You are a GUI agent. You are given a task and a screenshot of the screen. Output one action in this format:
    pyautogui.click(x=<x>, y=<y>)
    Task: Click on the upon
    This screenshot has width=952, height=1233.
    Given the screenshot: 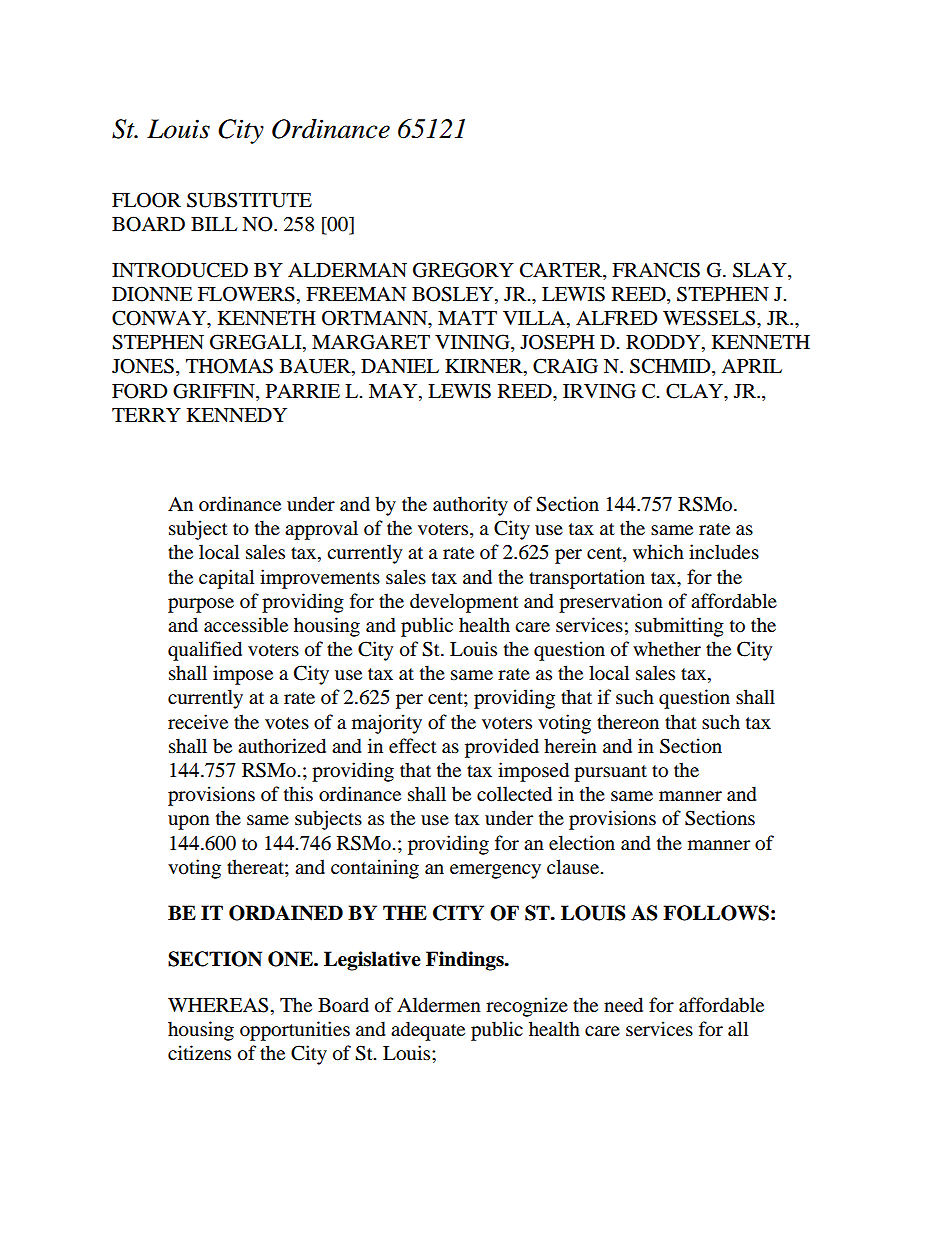 What is the action you would take?
    pyautogui.click(x=189, y=822)
